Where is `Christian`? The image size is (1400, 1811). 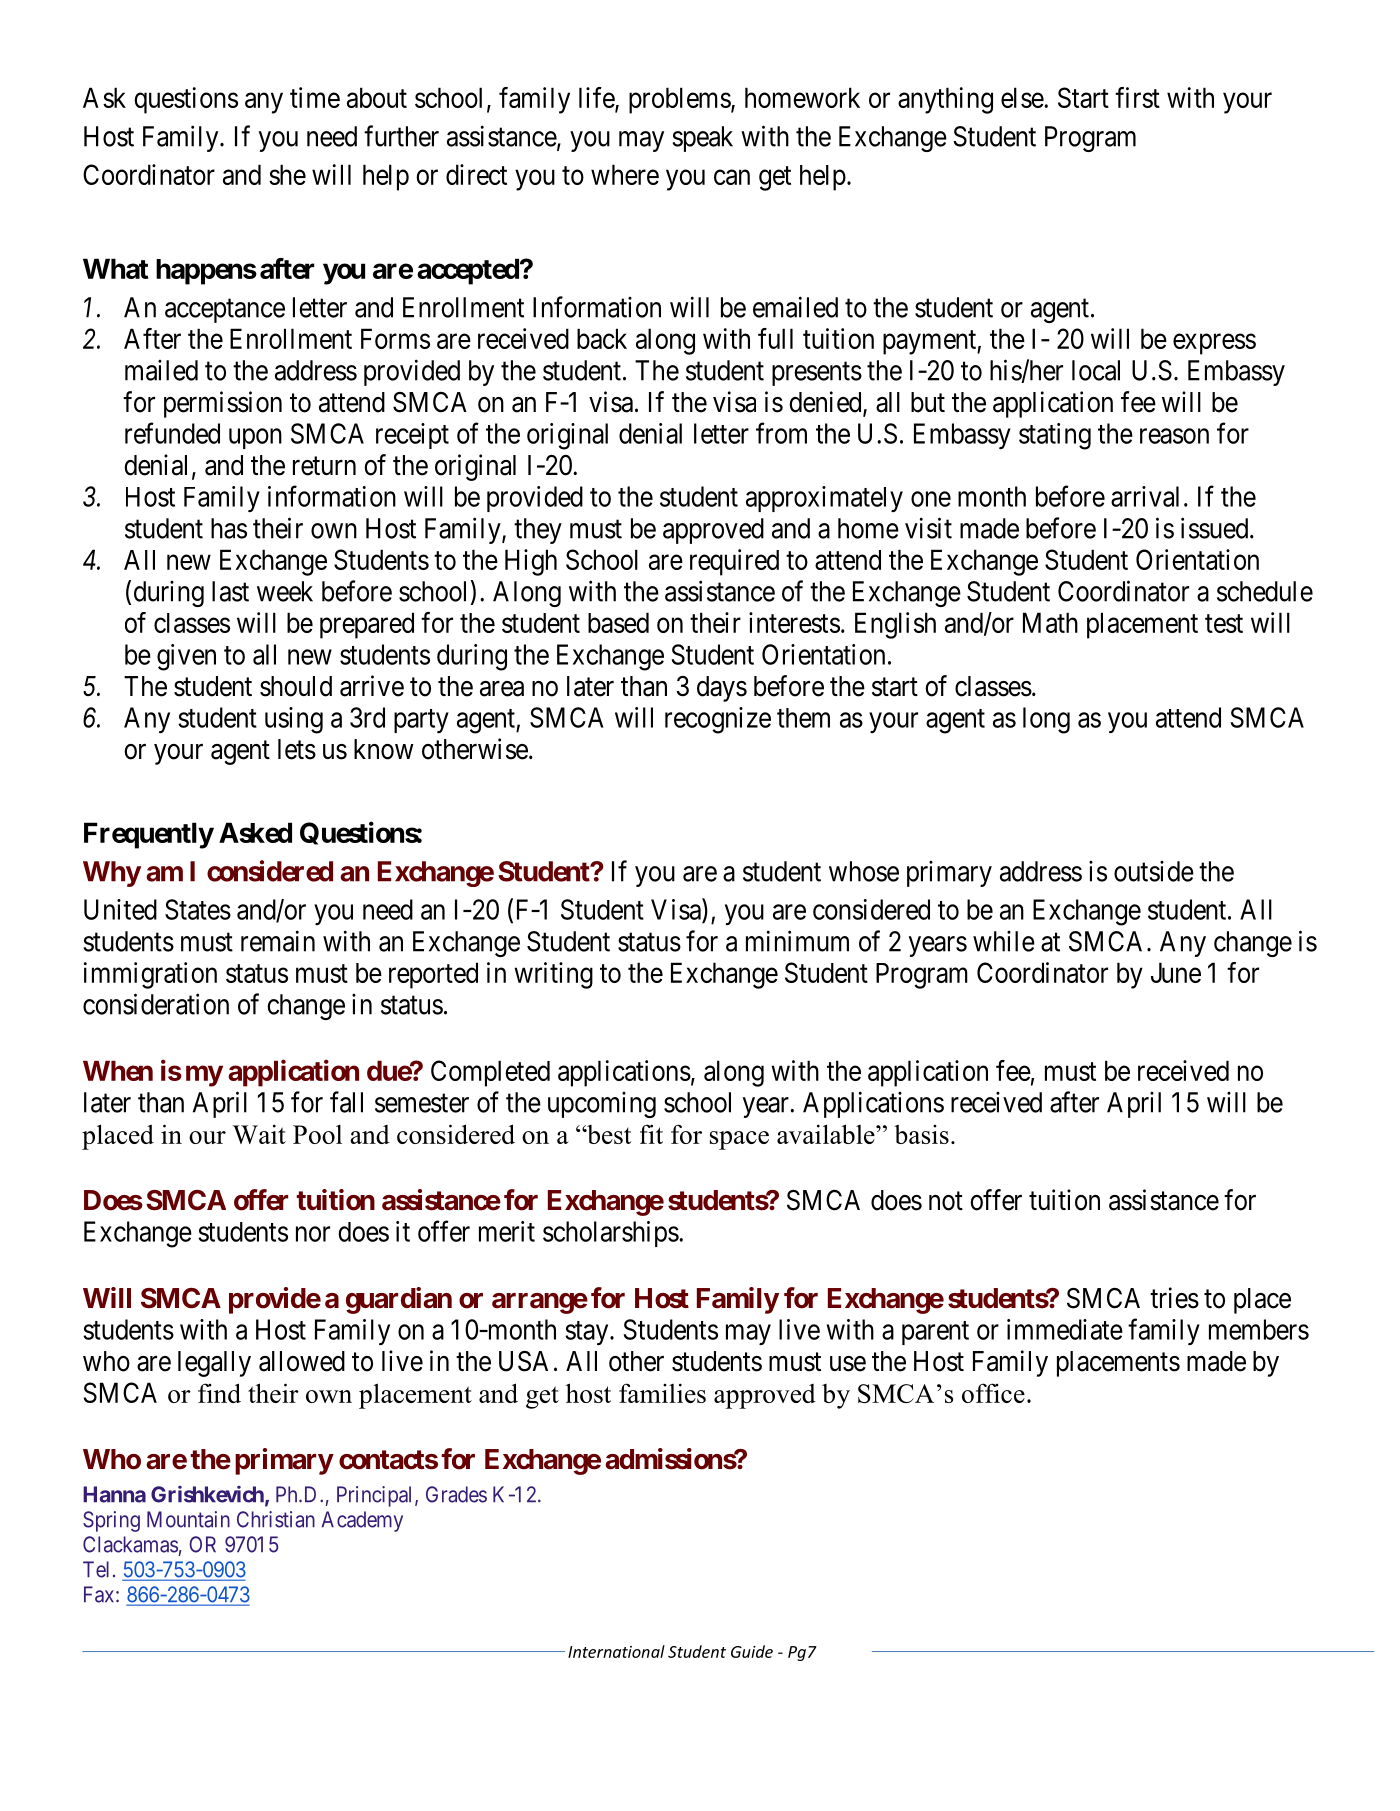 Christian is located at coordinates (276, 1519).
